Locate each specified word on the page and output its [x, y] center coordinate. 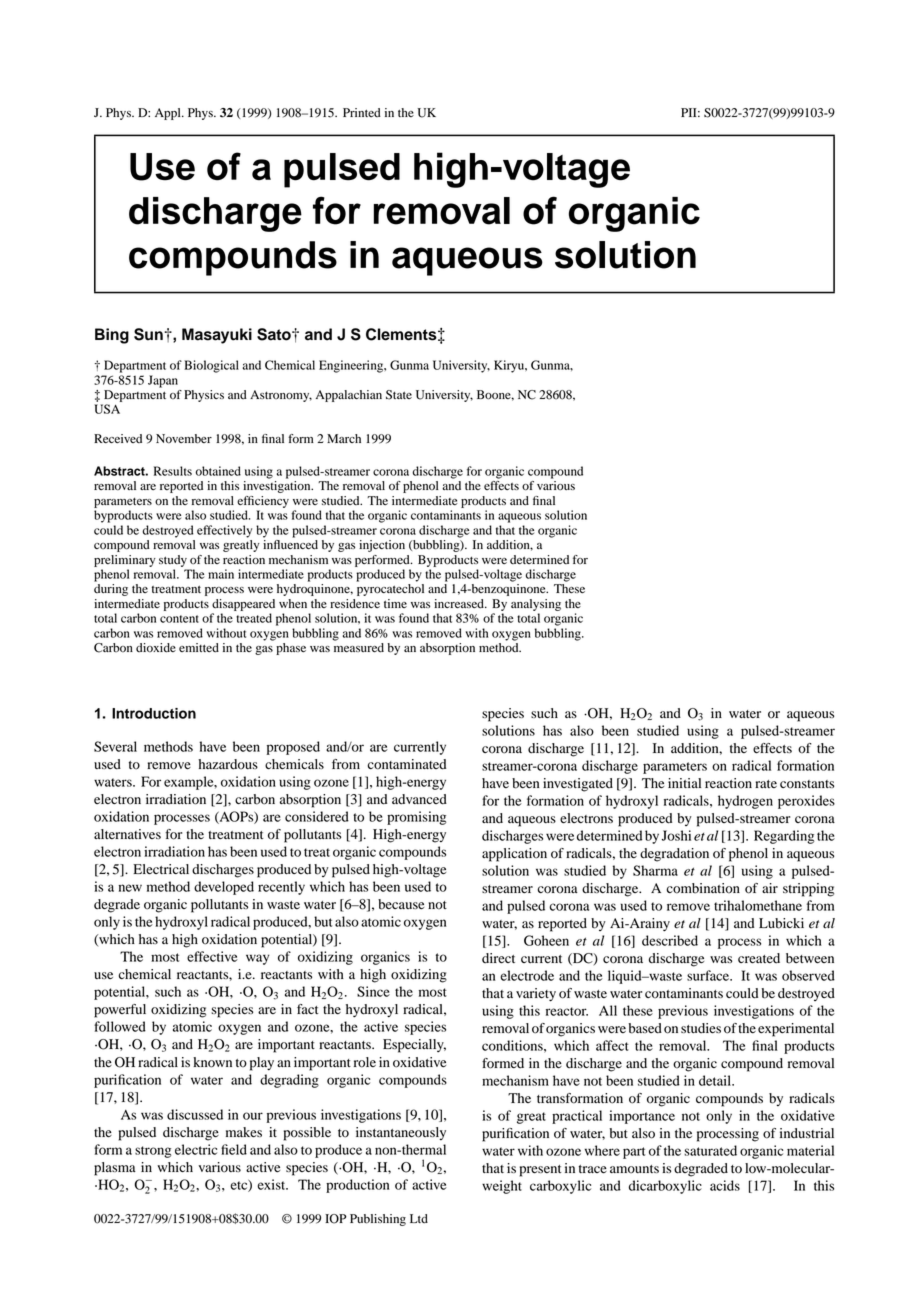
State [399, 395]
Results [173, 471]
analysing [536, 605]
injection [382, 546]
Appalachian [349, 396]
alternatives [127, 834]
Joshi [676, 835]
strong [153, 1152]
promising [416, 818]
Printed [362, 112]
